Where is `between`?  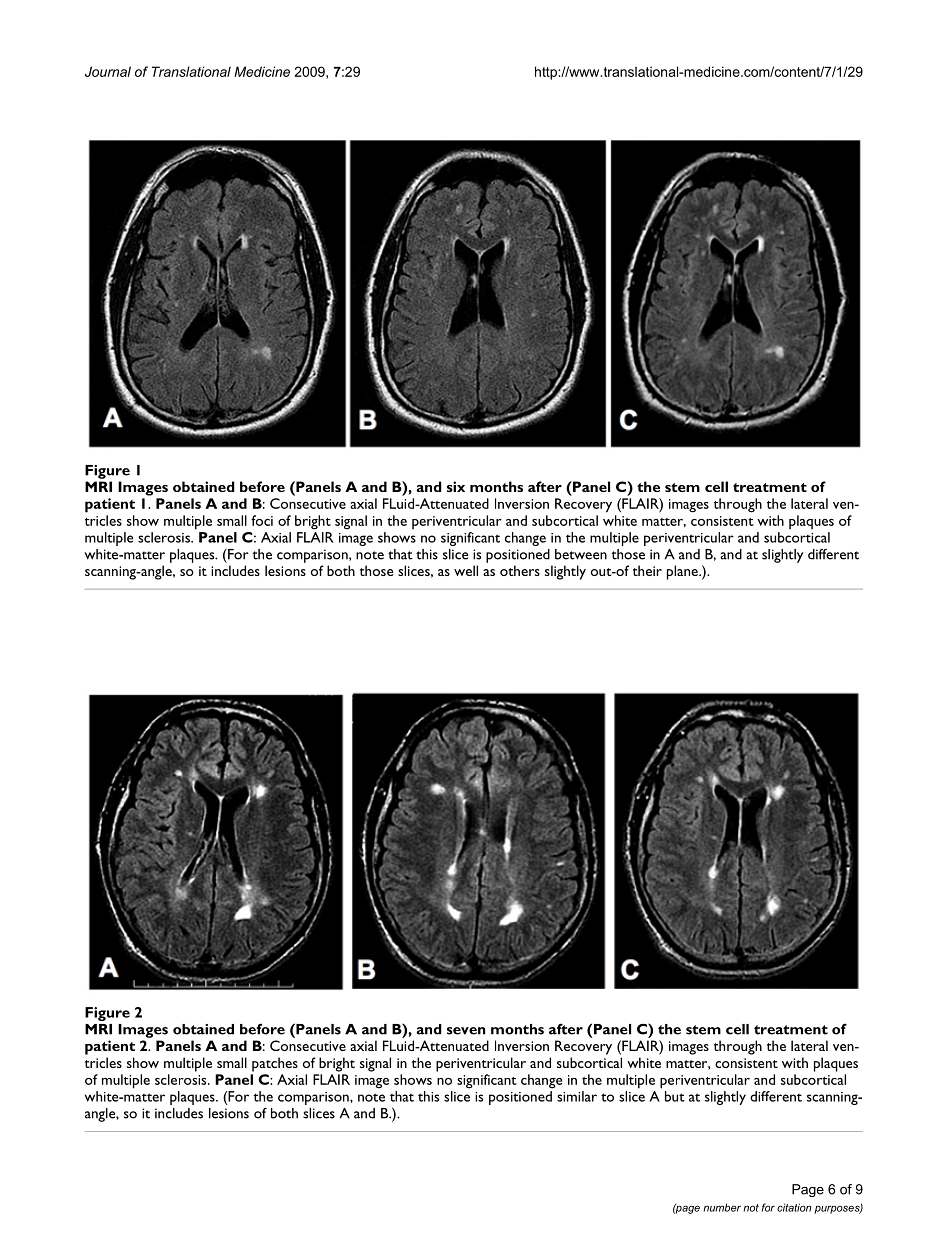
between is located at coordinates (581, 554).
